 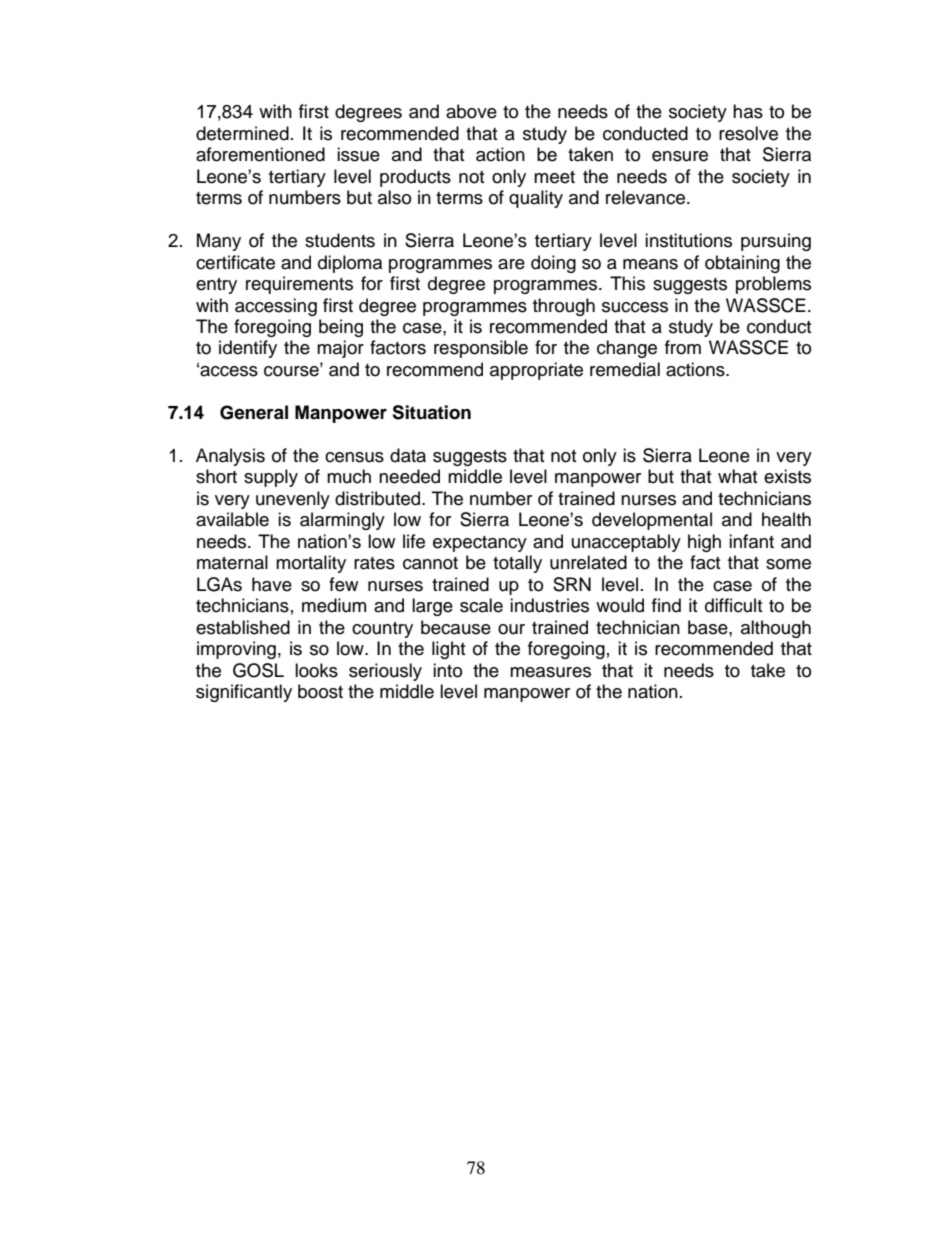 What do you see at coordinates (704, 543) in the screenshot?
I see `high` at bounding box center [704, 543].
